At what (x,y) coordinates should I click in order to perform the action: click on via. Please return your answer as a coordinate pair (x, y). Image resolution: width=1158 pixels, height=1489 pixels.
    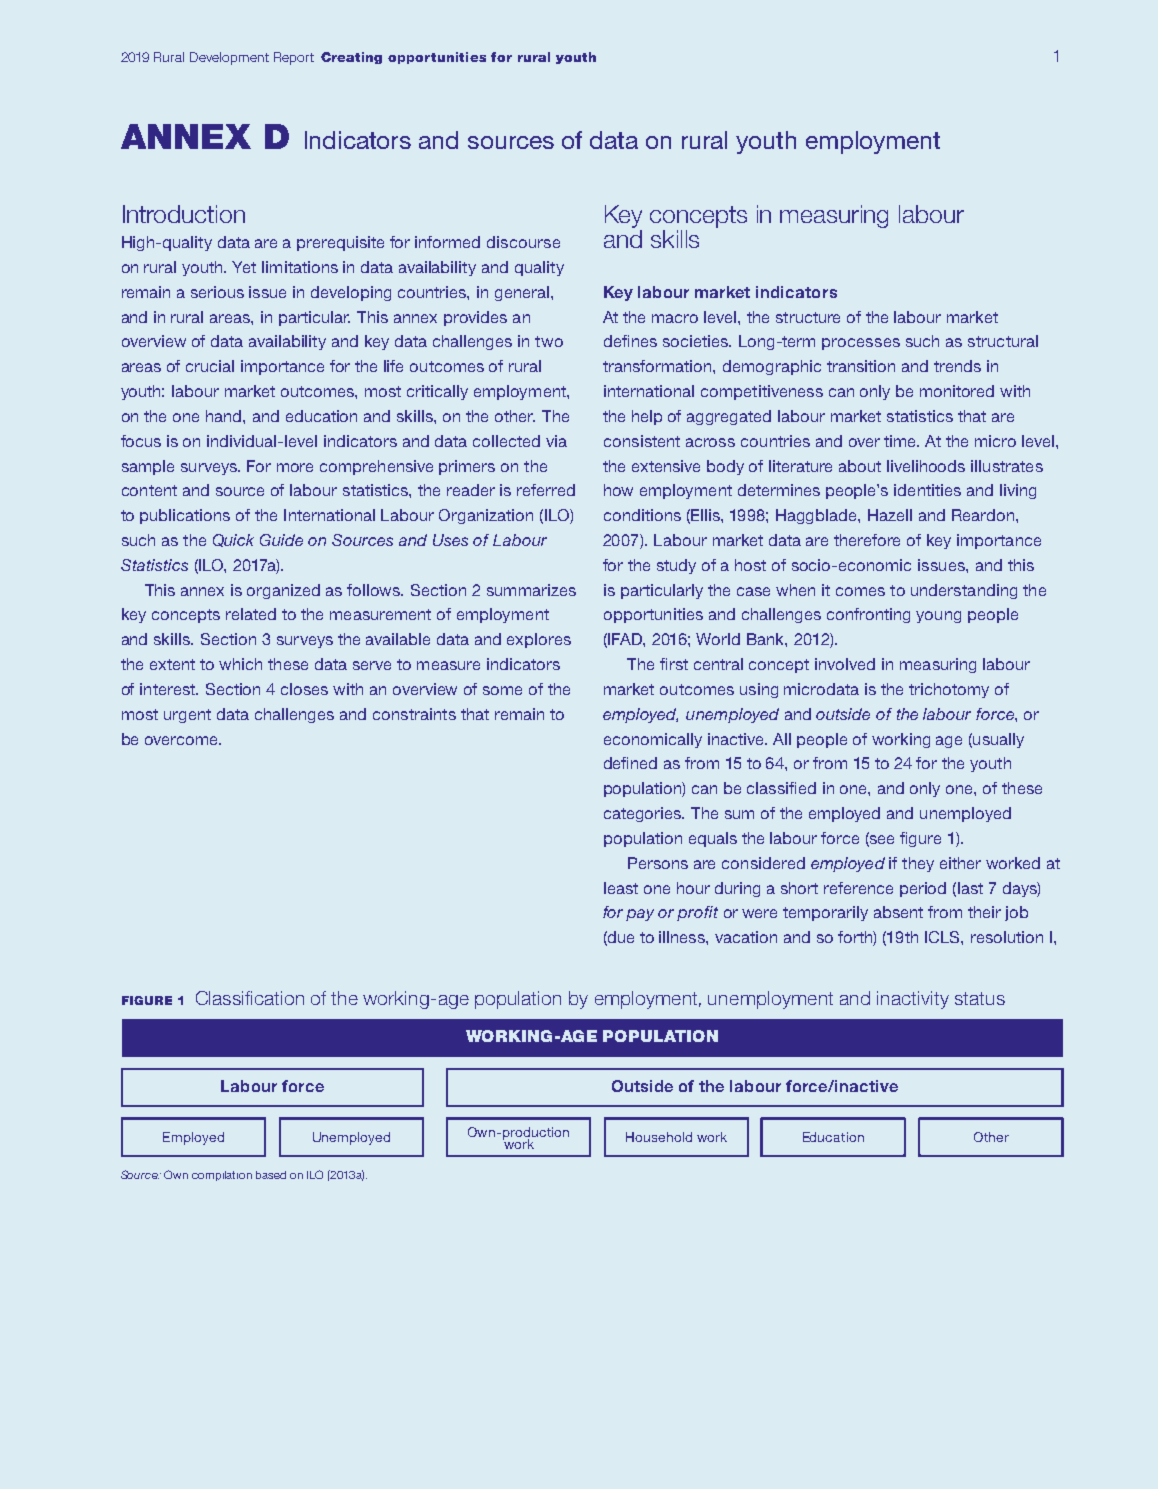
    Looking at the image, I should click on (556, 441).
